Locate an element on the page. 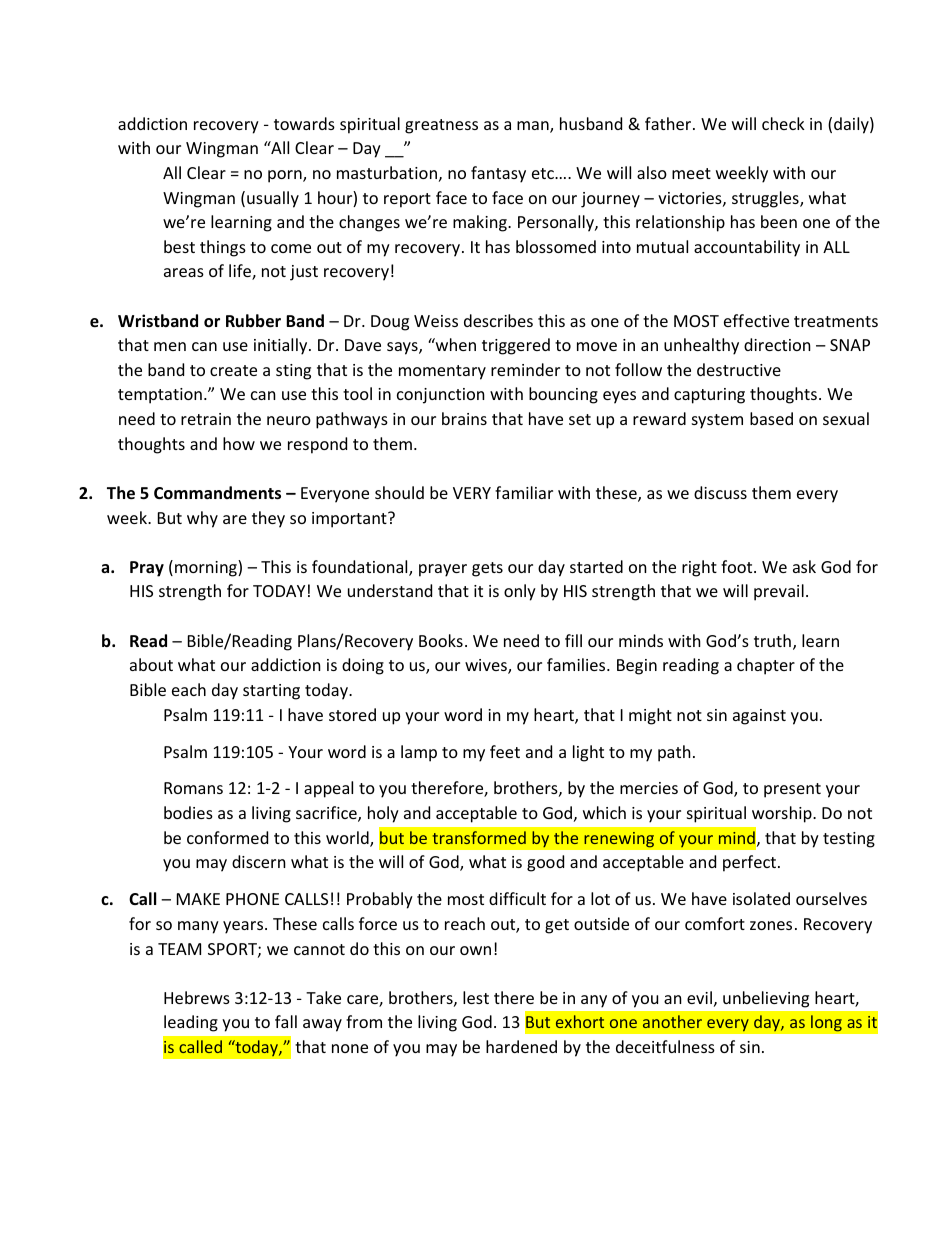 The height and width of the document is (1233, 952). check is located at coordinates (783, 123).
